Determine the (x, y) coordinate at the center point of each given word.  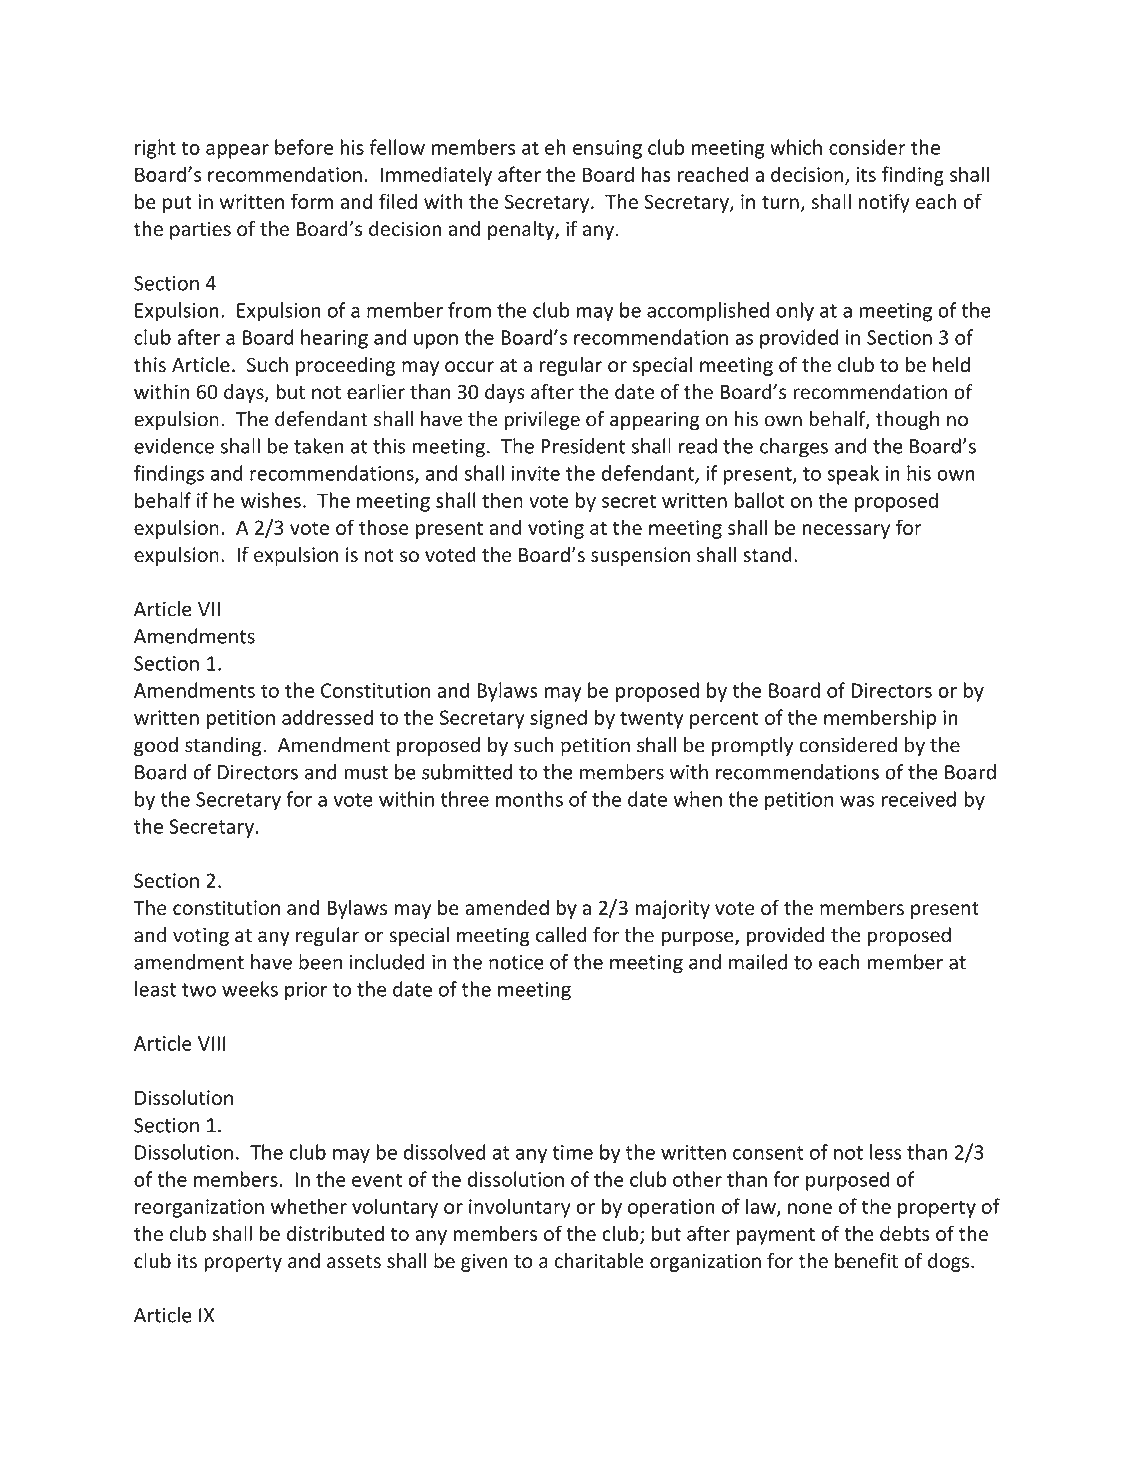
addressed (327, 717)
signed (558, 719)
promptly (752, 746)
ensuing (607, 149)
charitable (599, 1261)
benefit (866, 1260)
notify (884, 203)
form (312, 201)
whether (309, 1206)
